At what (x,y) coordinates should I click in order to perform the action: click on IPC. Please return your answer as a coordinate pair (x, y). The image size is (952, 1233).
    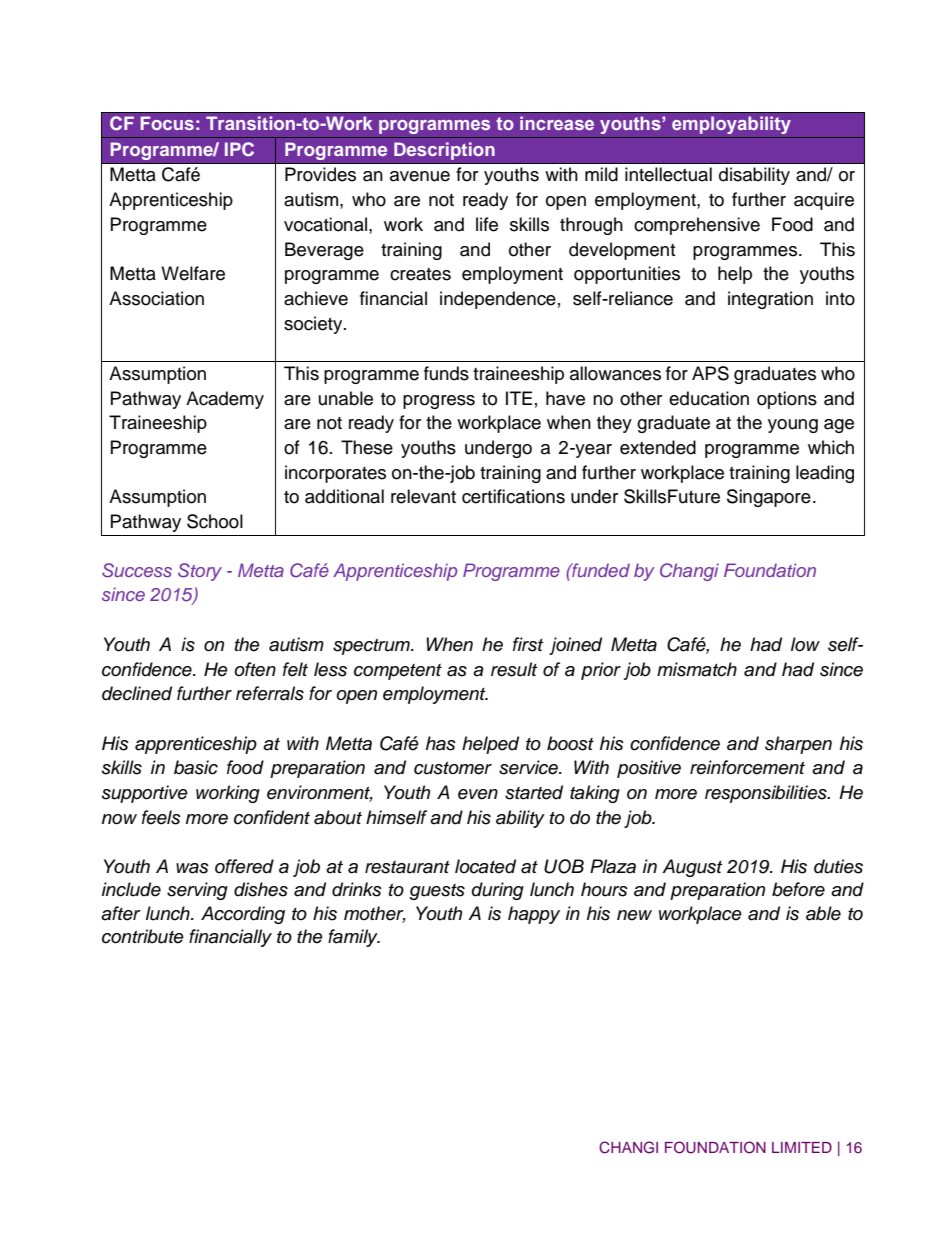
    Looking at the image, I should click on (239, 149).
